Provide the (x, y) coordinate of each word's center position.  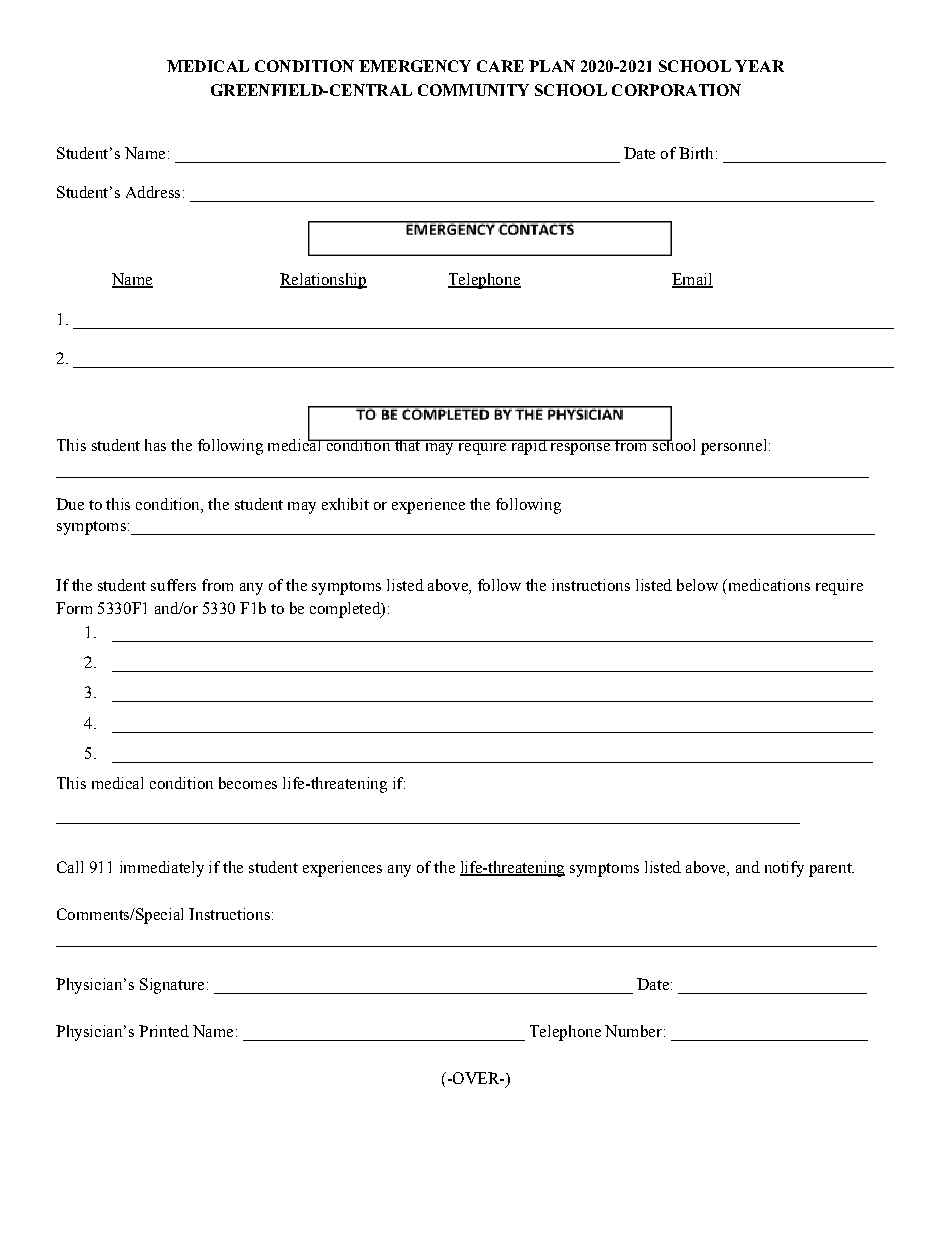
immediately (162, 869)
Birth (696, 153)
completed (346, 610)
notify (784, 869)
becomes (248, 783)
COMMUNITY (473, 90)
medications (768, 585)
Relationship (323, 281)
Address (153, 192)
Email (692, 280)
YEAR (759, 66)
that (407, 445)
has (155, 445)
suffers (173, 585)
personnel (733, 447)
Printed (164, 1031)
